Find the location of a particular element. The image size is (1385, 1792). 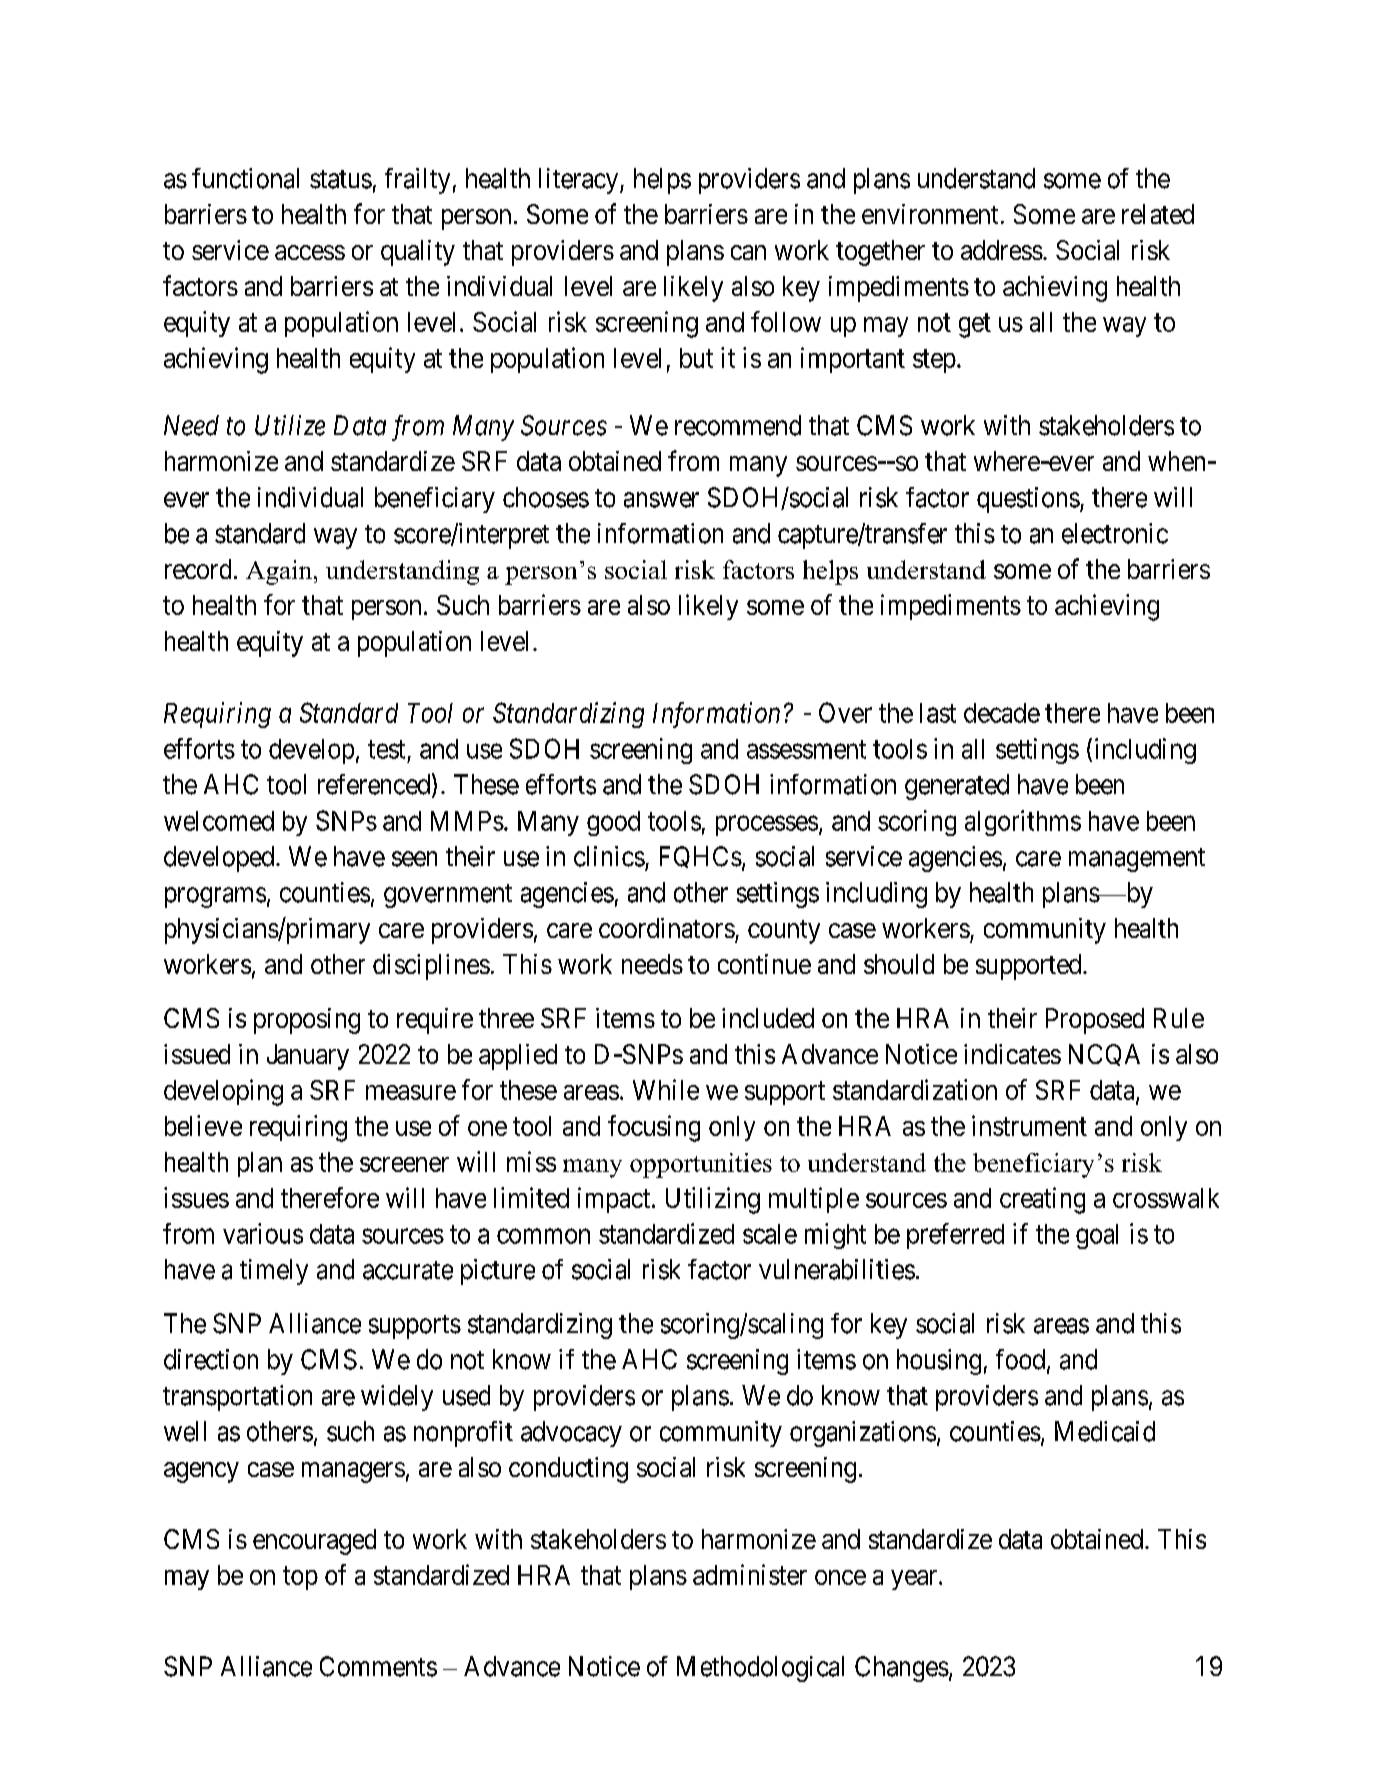

continue is located at coordinates (764, 964).
